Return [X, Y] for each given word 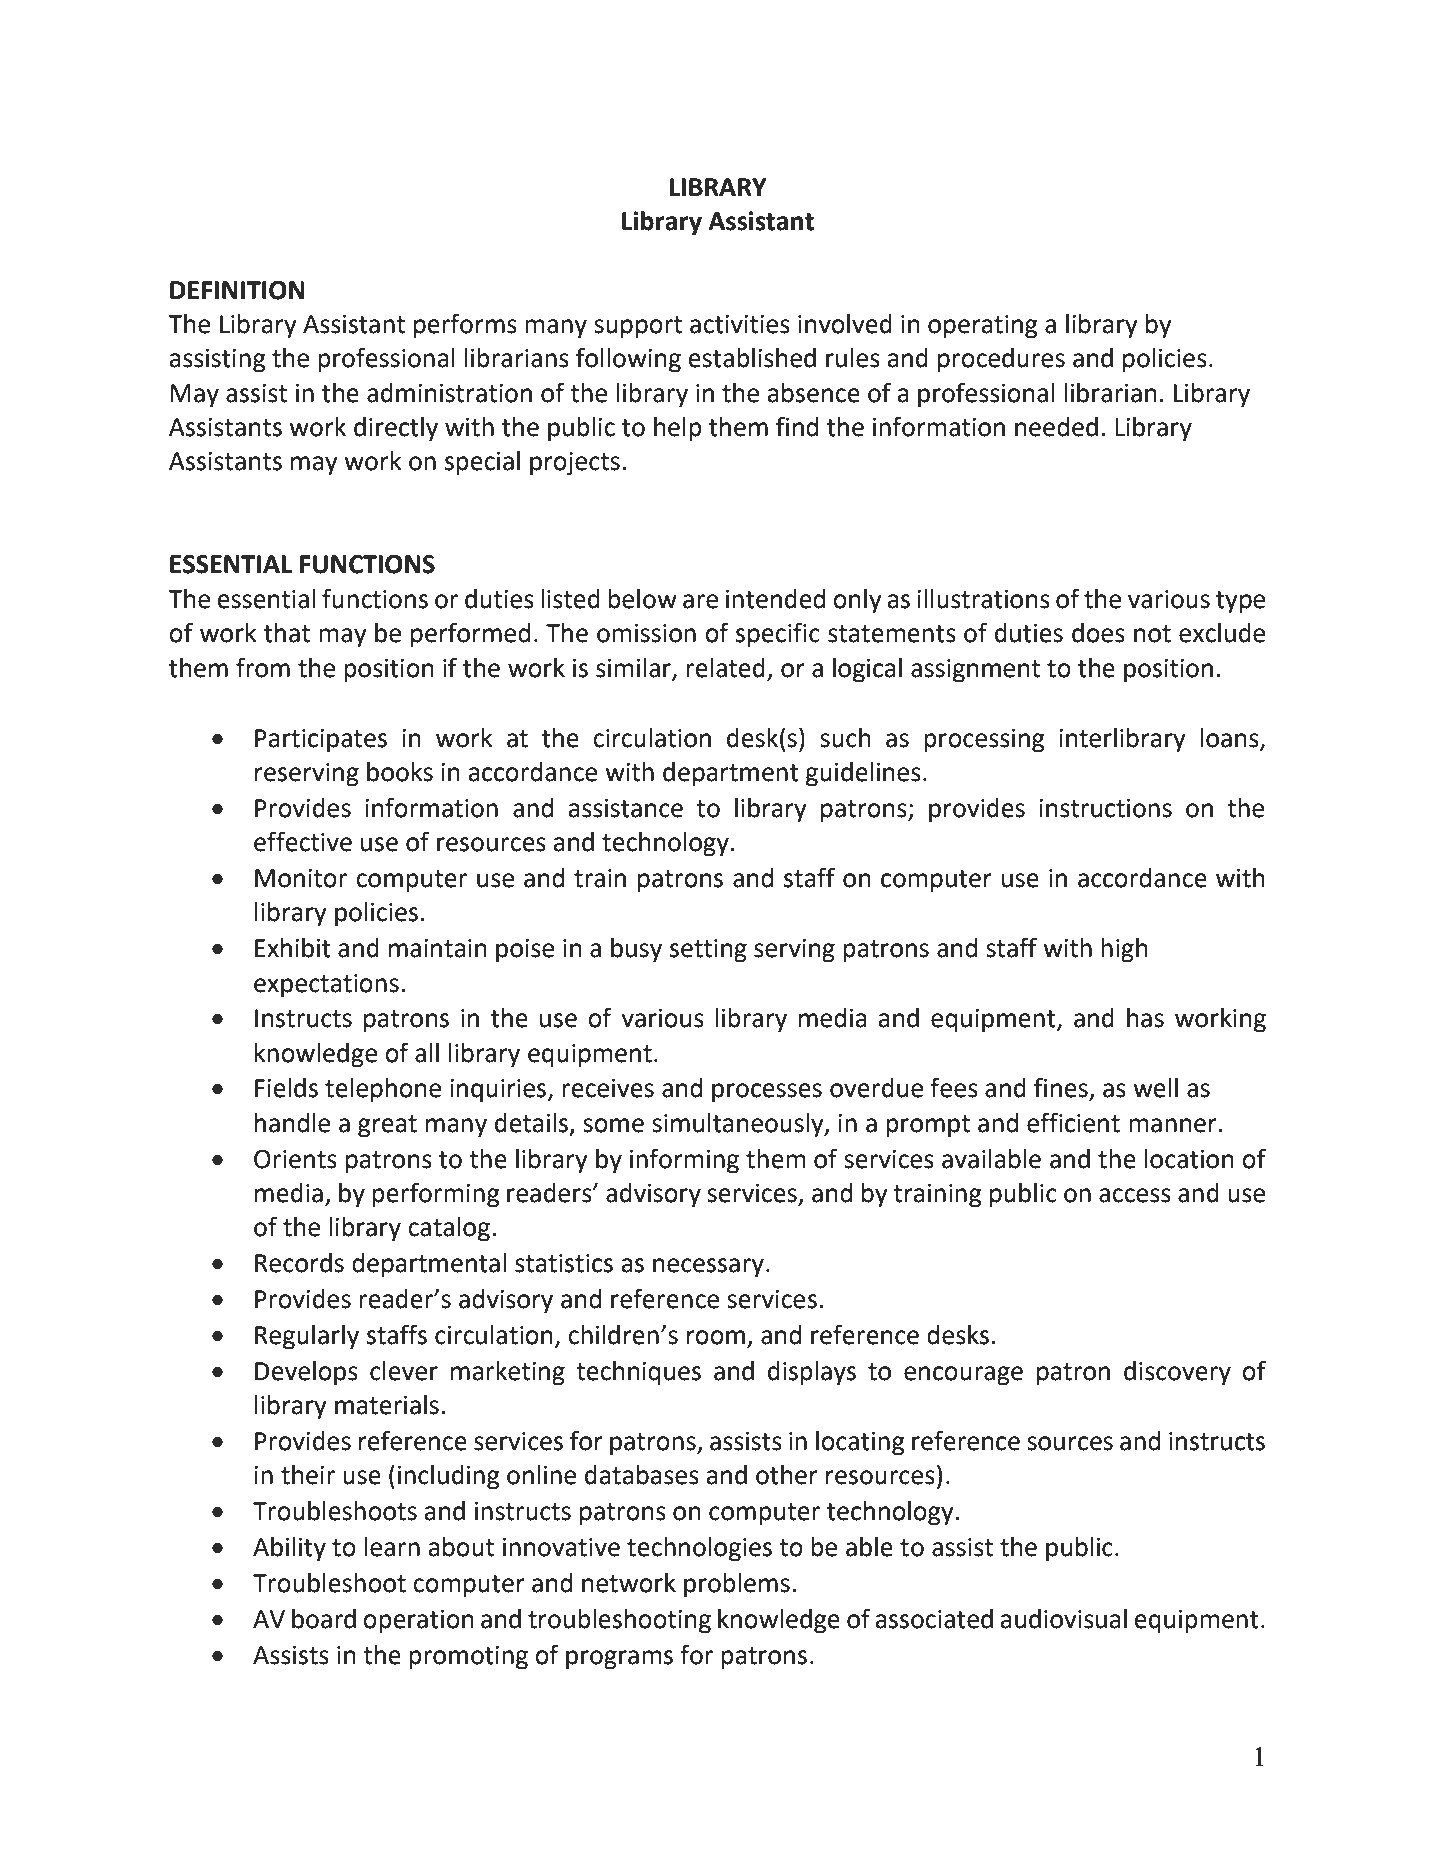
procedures [1001, 360]
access [1135, 1195]
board [324, 1619]
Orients [295, 1159]
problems [737, 1585]
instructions [1105, 808]
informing [684, 1161]
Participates [321, 741]
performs [465, 326]
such [845, 738]
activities [740, 324]
